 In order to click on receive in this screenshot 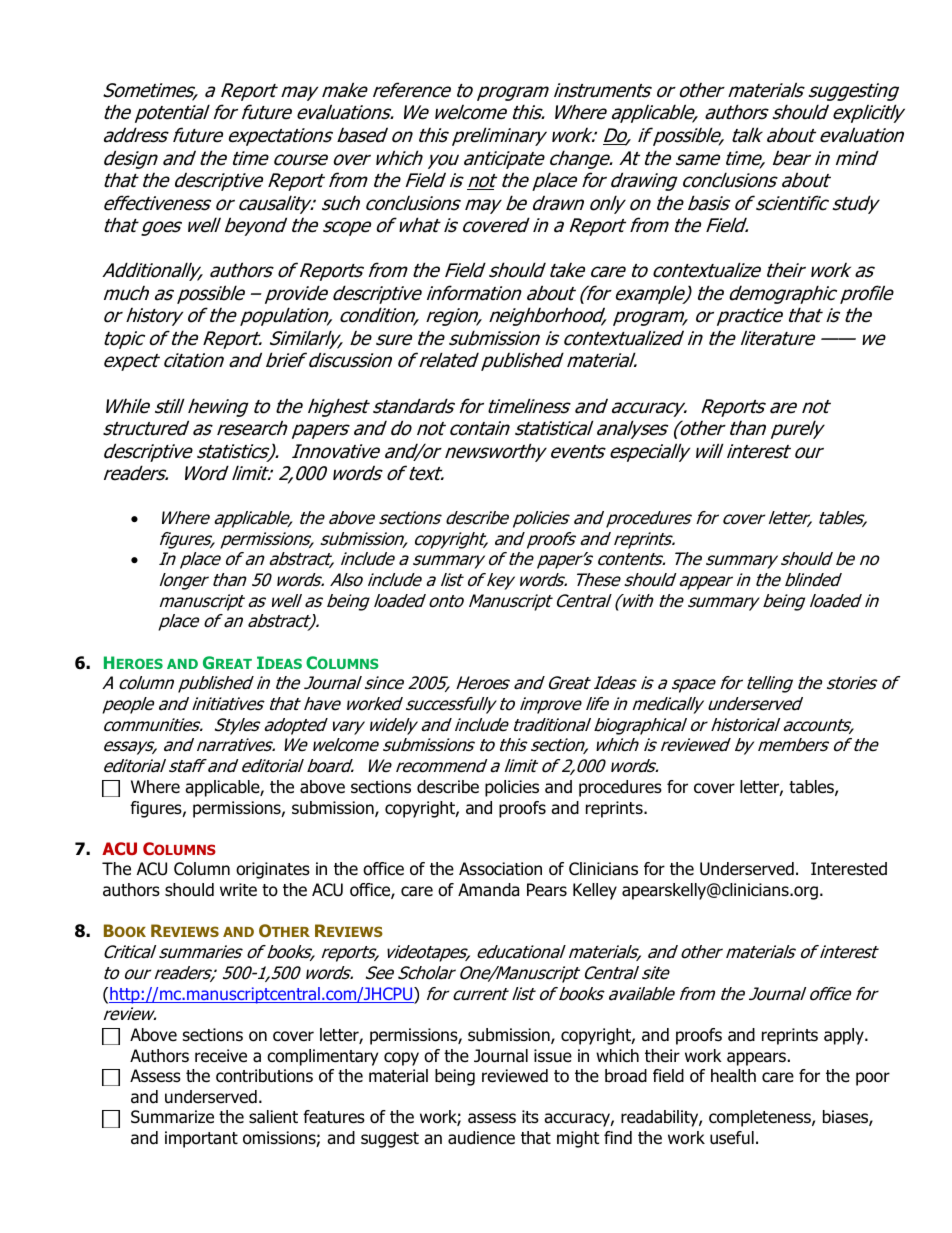, I will do `click(221, 1056)`.
